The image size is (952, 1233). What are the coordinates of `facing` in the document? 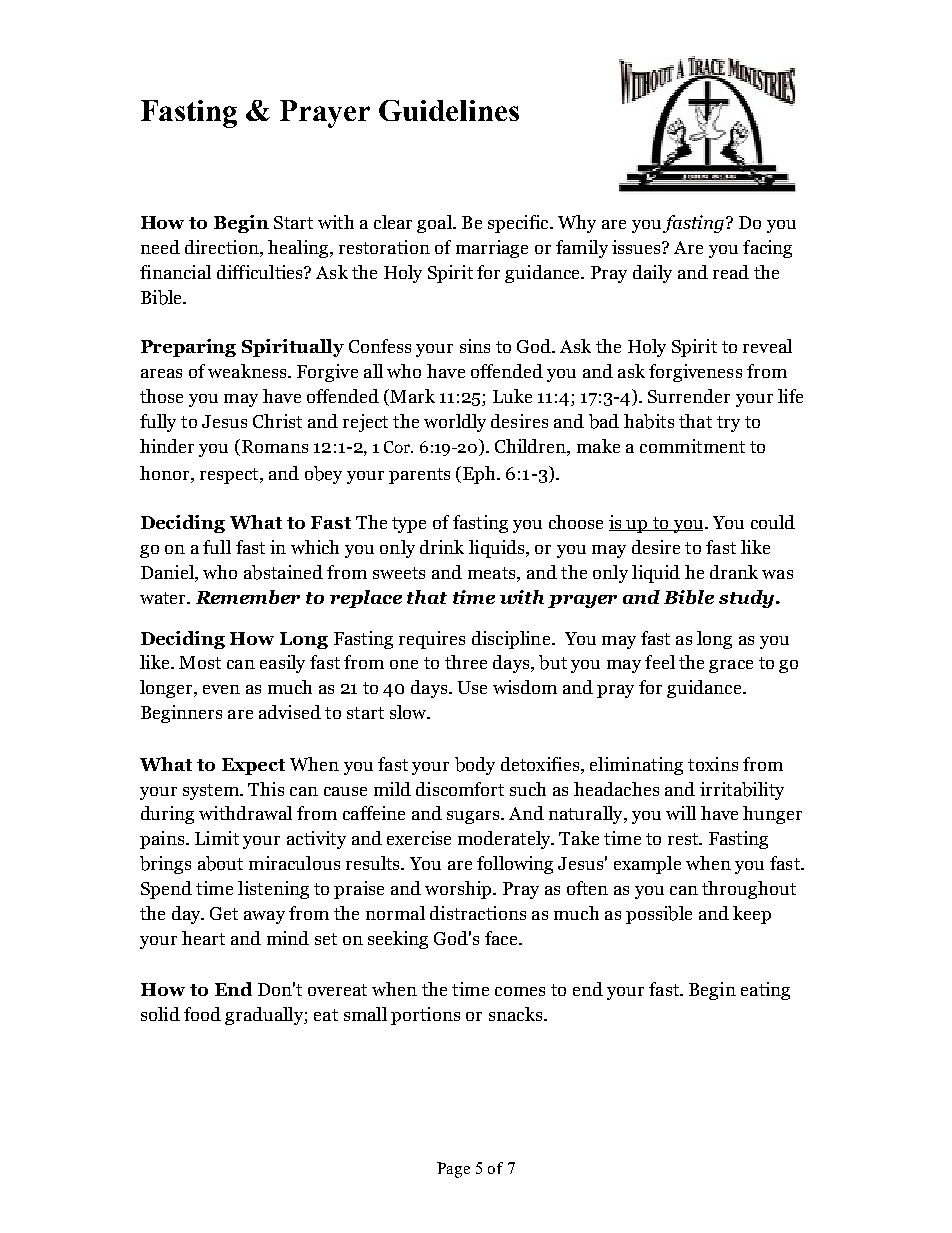 It's located at (767, 249).
